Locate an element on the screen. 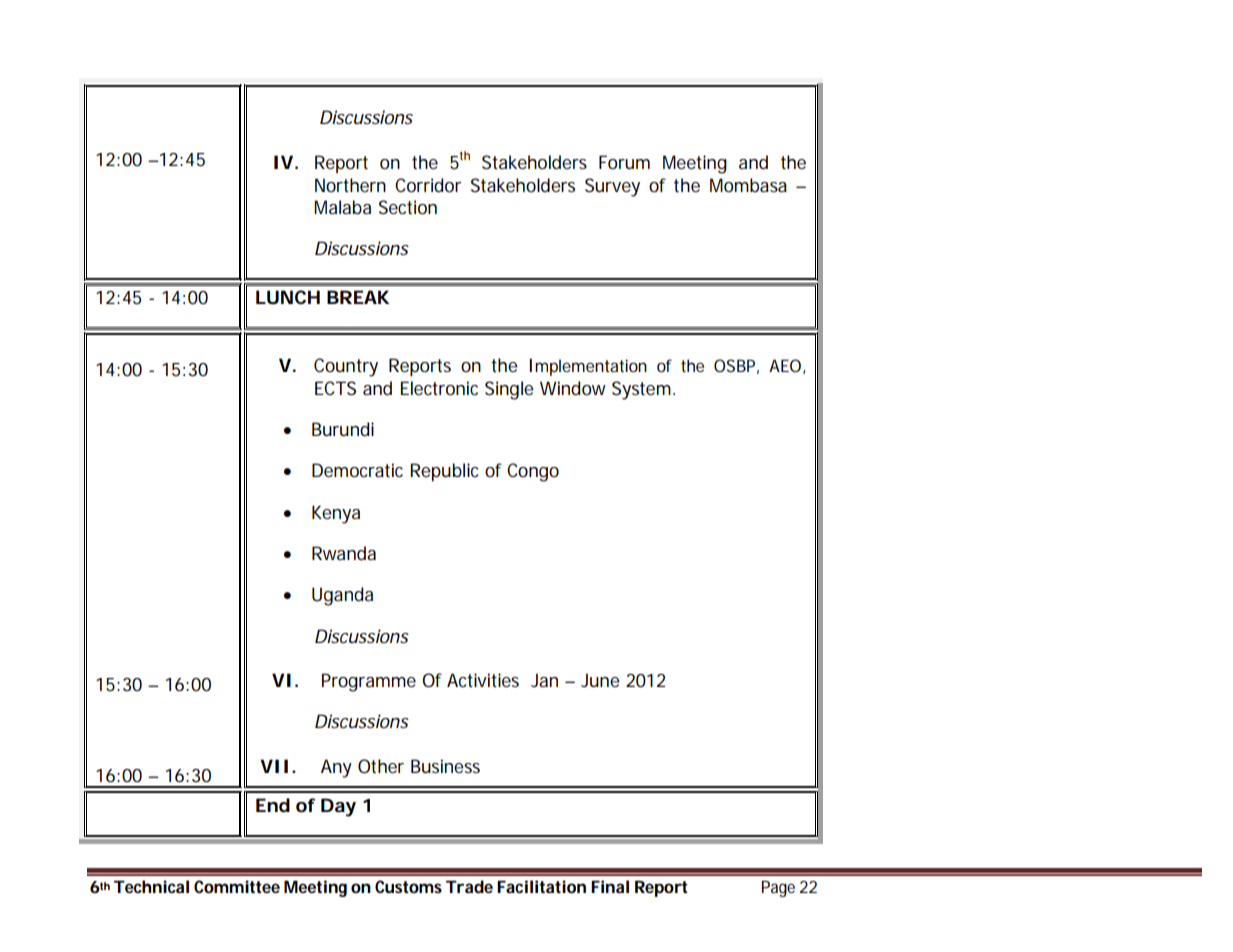  Single is located at coordinates (509, 390).
